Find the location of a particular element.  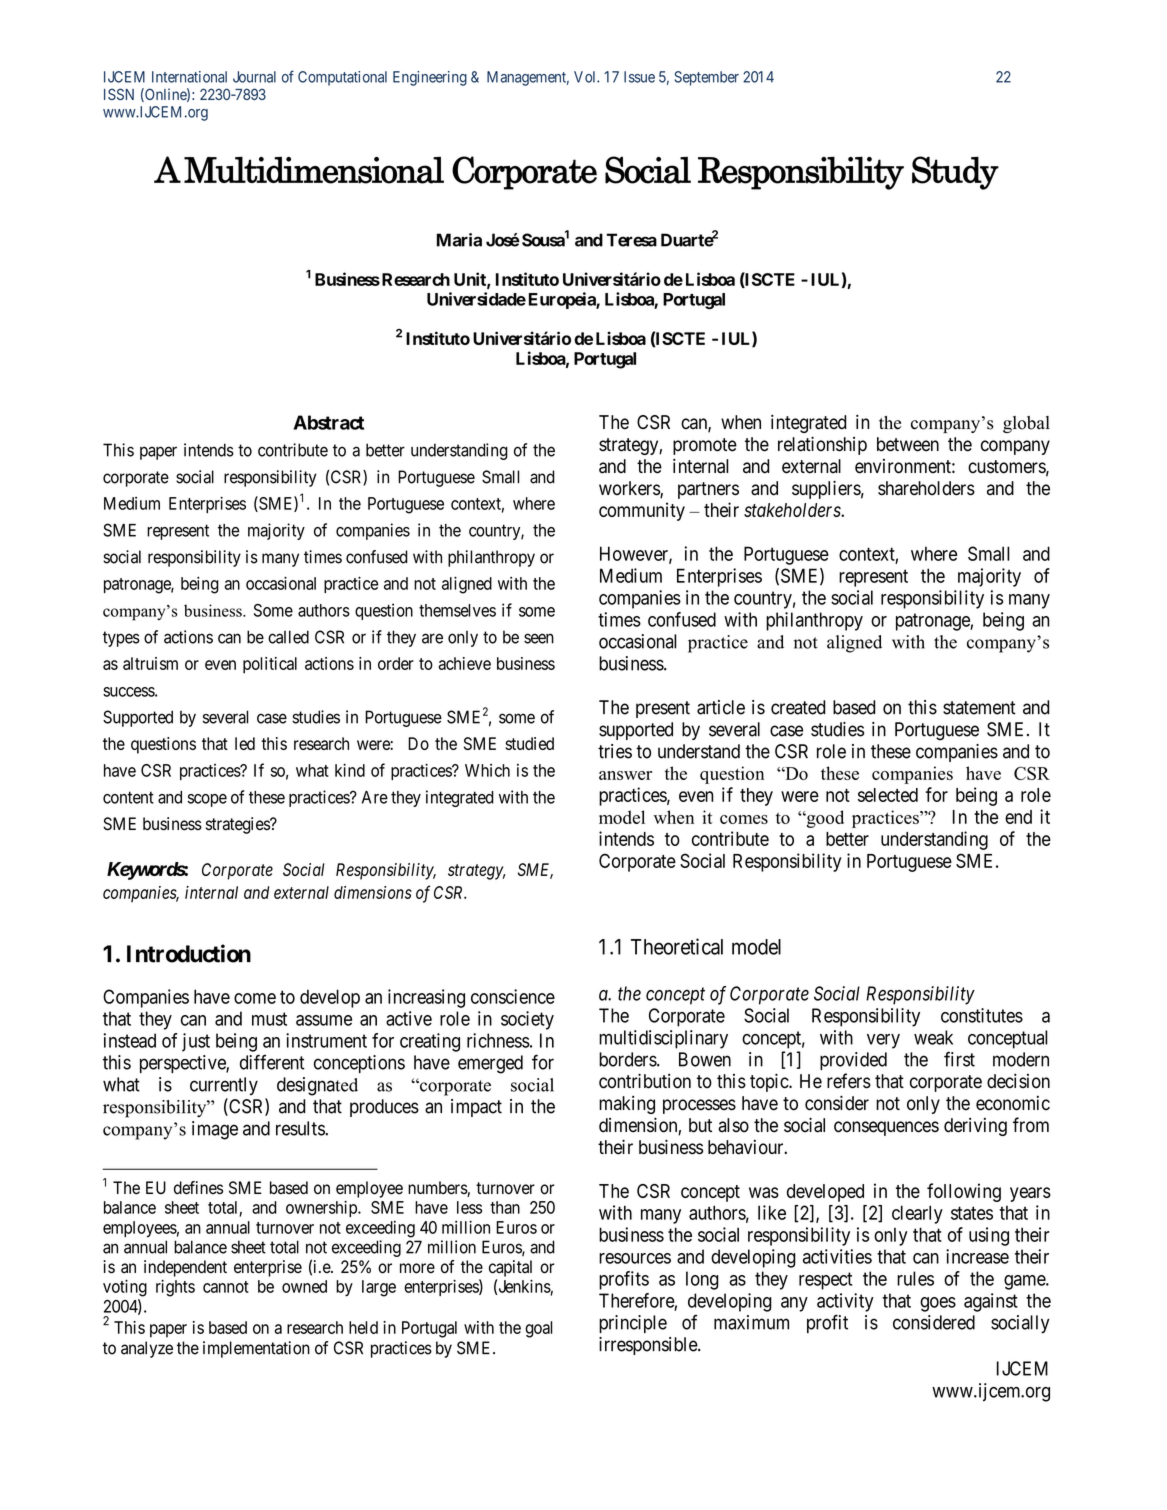

Abstract is located at coordinates (329, 422).
